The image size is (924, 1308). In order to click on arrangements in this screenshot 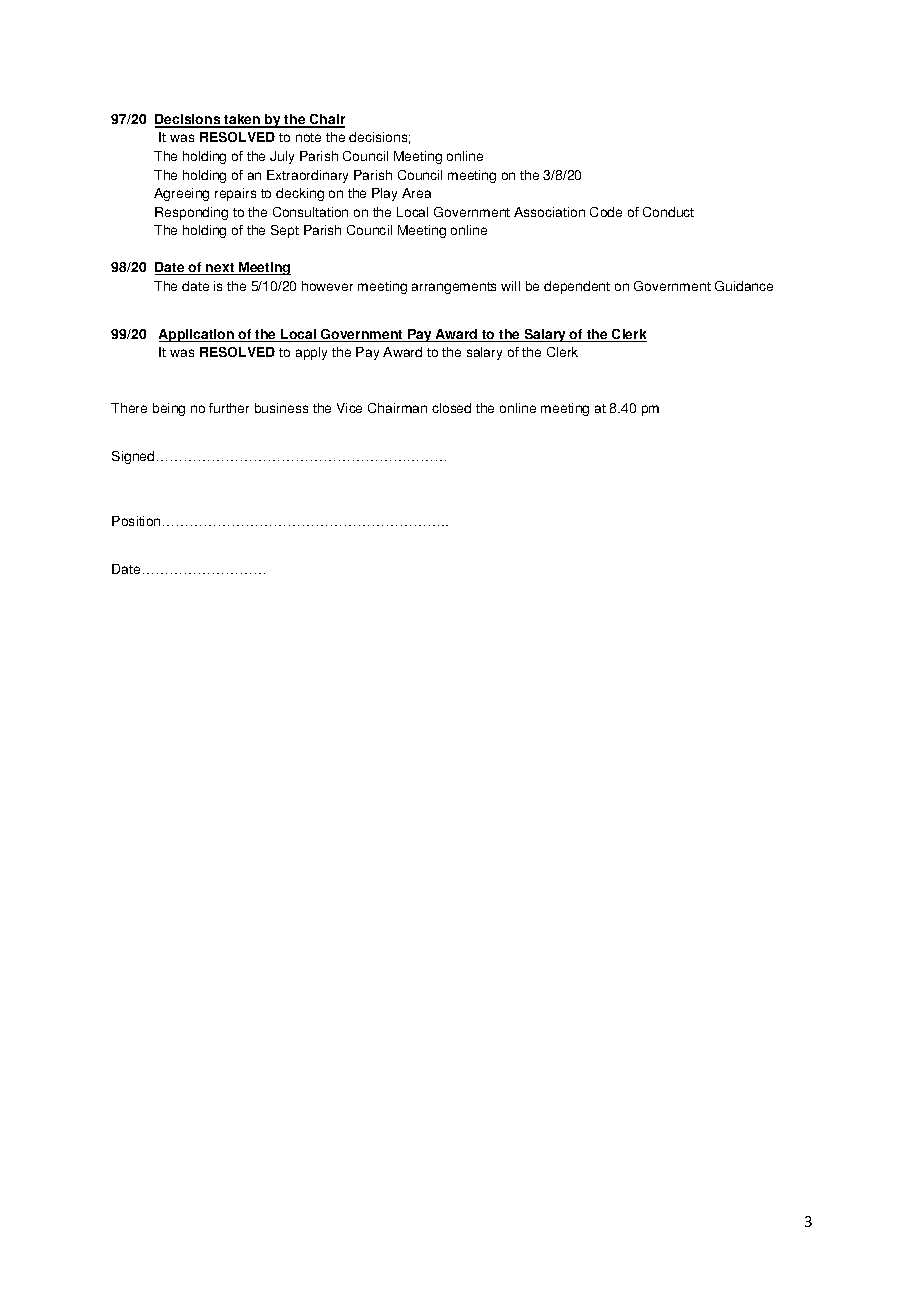, I will do `click(454, 288)`.
